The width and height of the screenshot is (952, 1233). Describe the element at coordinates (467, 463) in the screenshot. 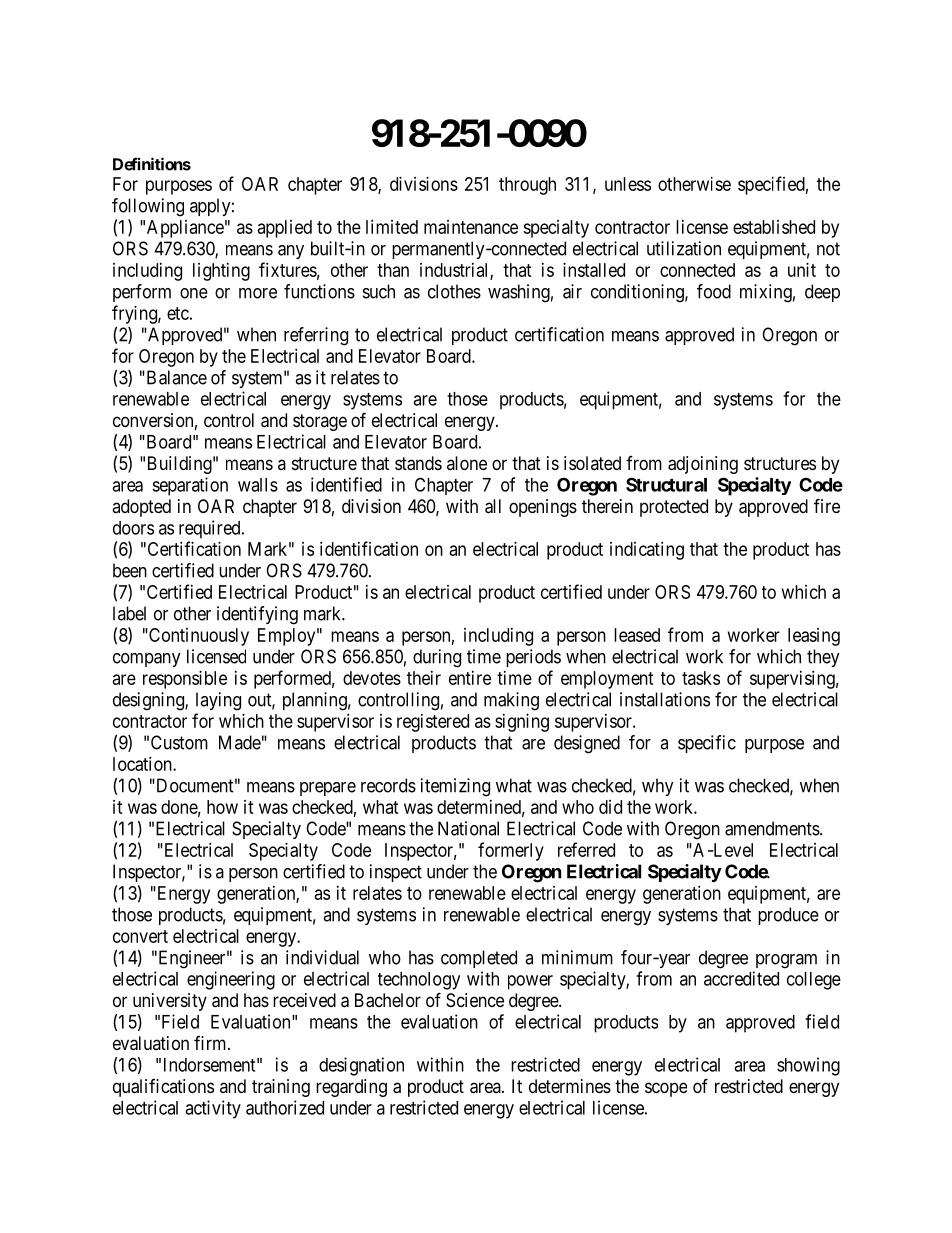

I see `alone` at that location.
